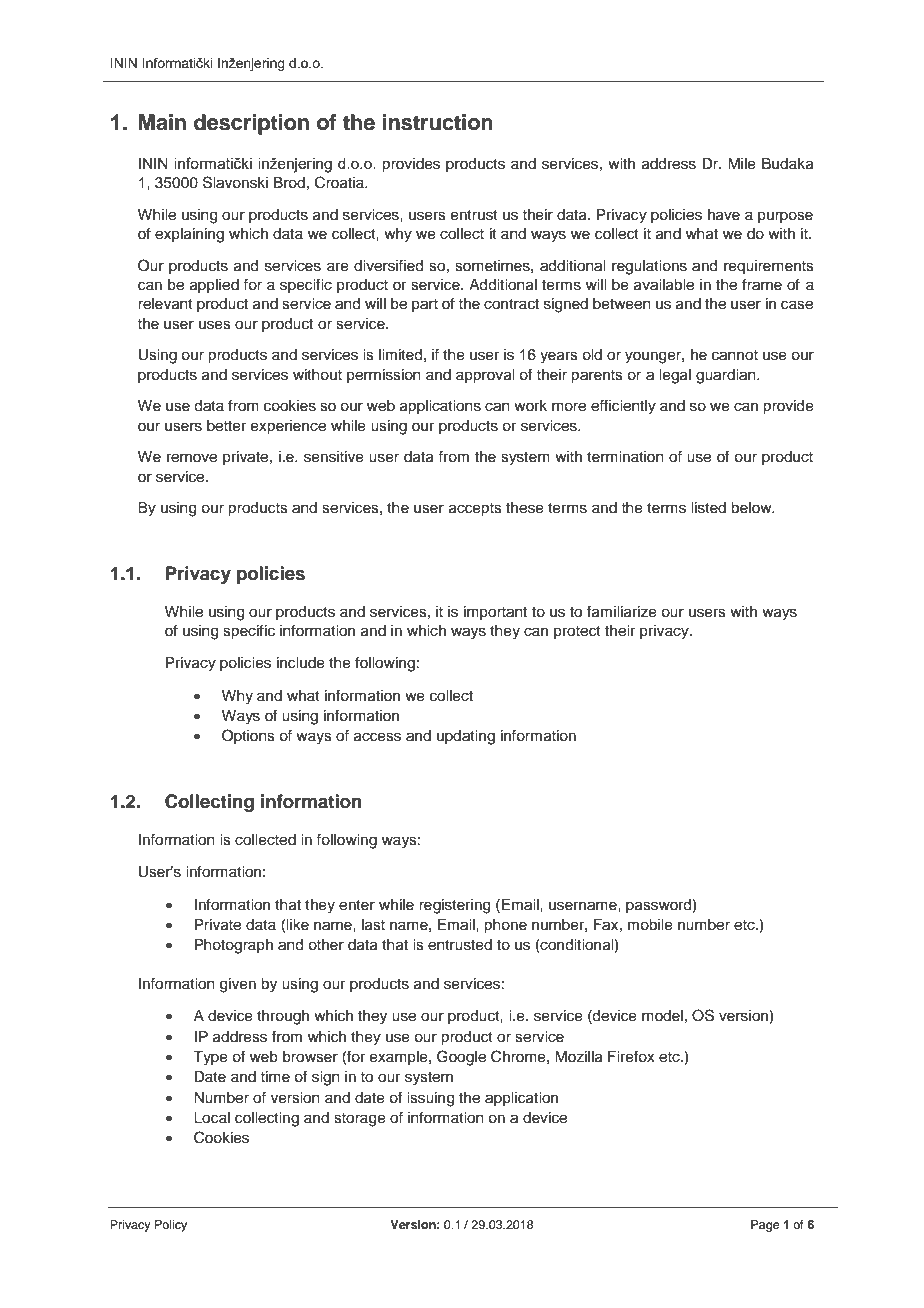  Describe the element at coordinates (301, 663) in the page. I see `include` at that location.
